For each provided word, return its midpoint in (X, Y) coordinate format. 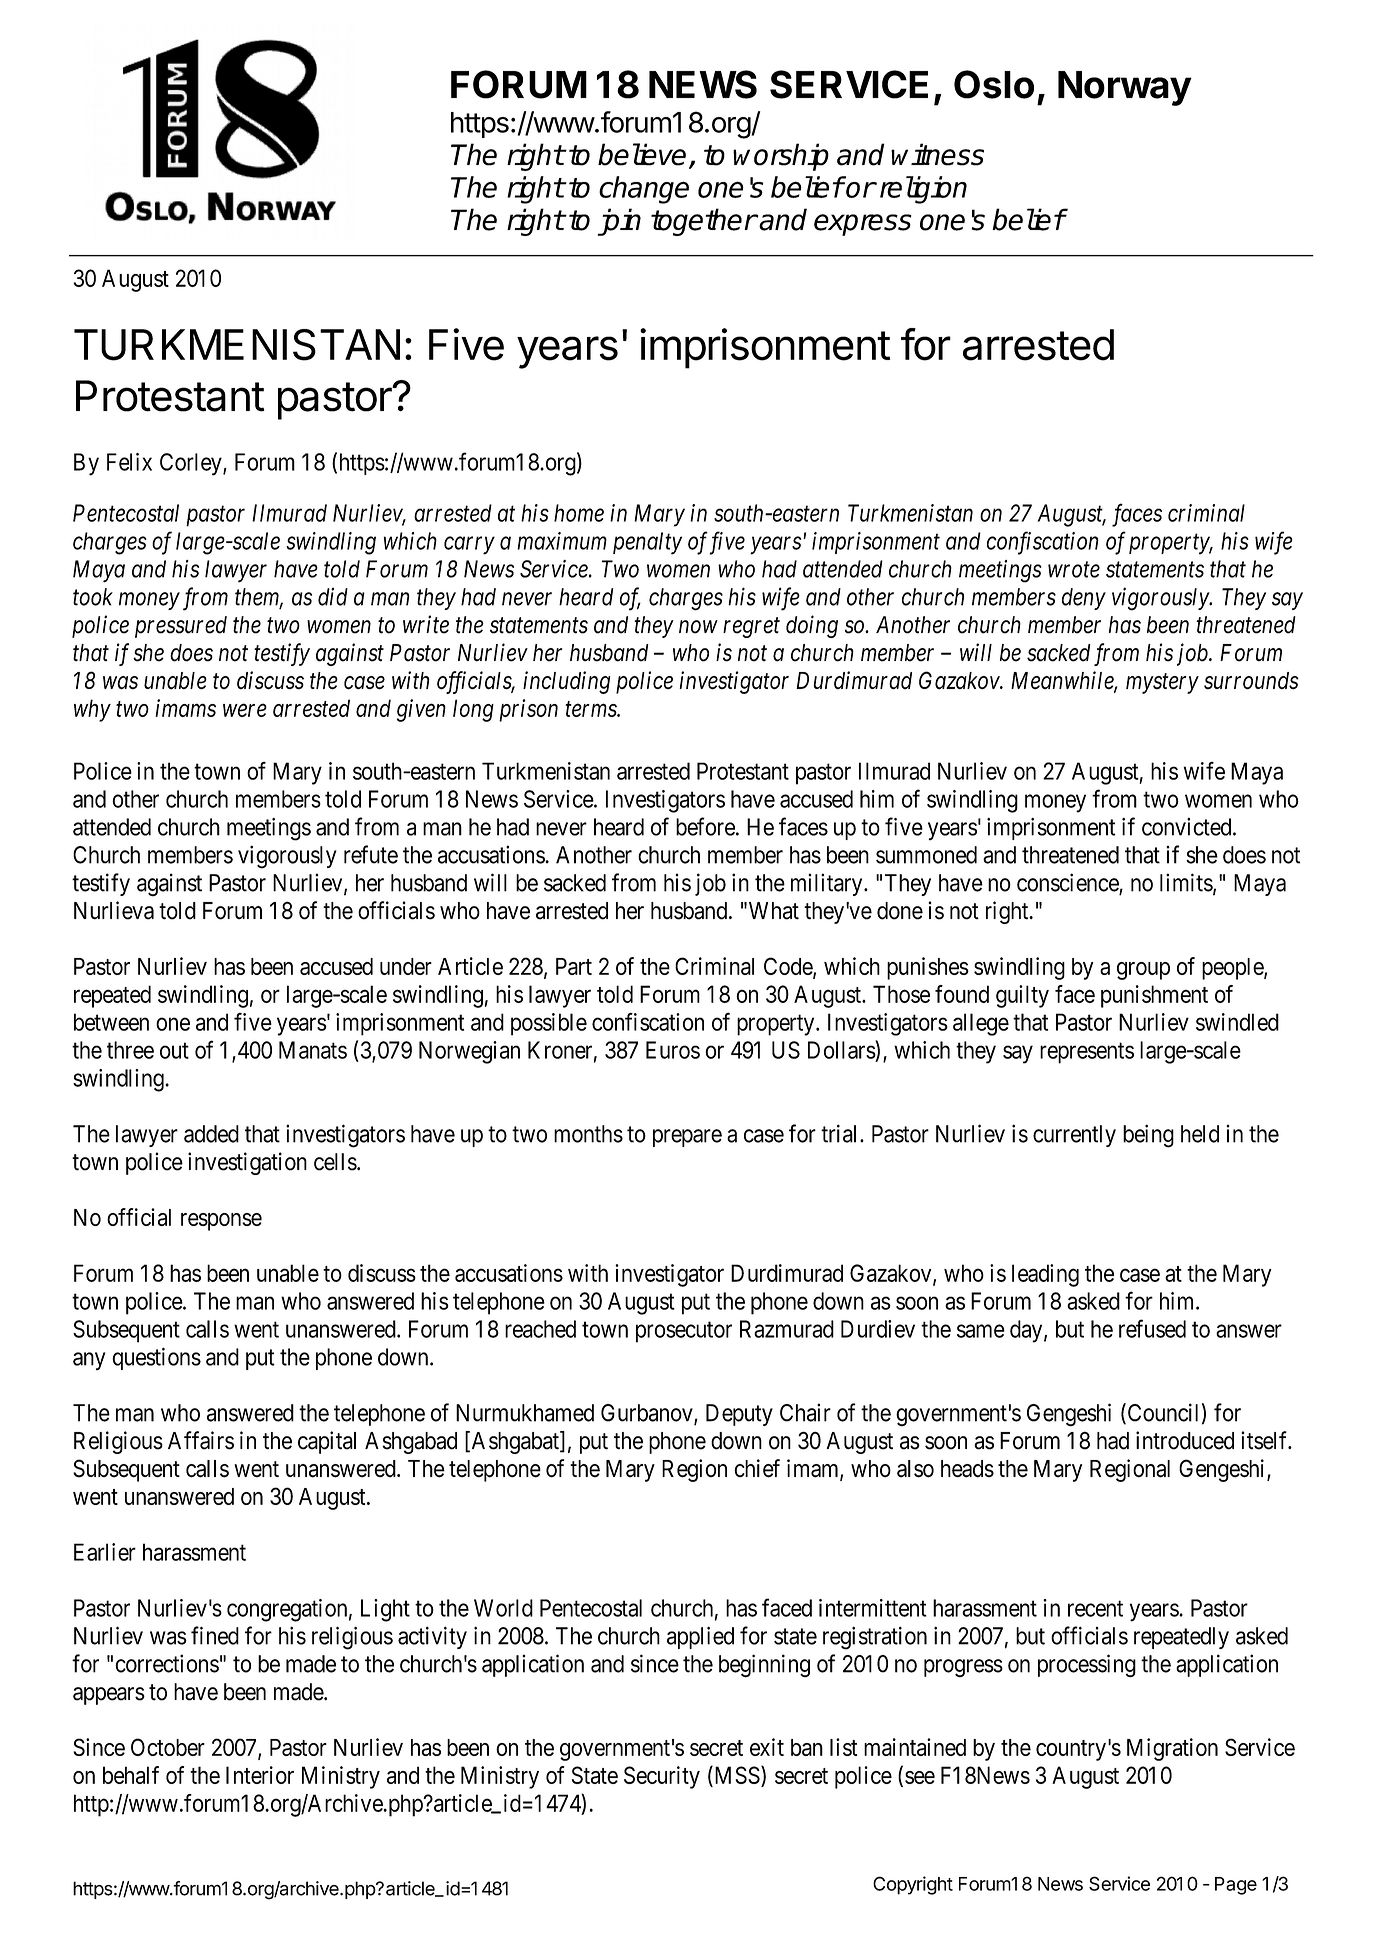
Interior (260, 1775)
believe (642, 154)
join (619, 222)
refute (371, 854)
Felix (129, 462)
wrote (1074, 570)
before (705, 826)
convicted (1188, 827)
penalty (647, 543)
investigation (247, 1163)
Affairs (201, 1440)
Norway (1125, 88)
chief (757, 1468)
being (1148, 1136)
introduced (1185, 1440)
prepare (687, 1138)
